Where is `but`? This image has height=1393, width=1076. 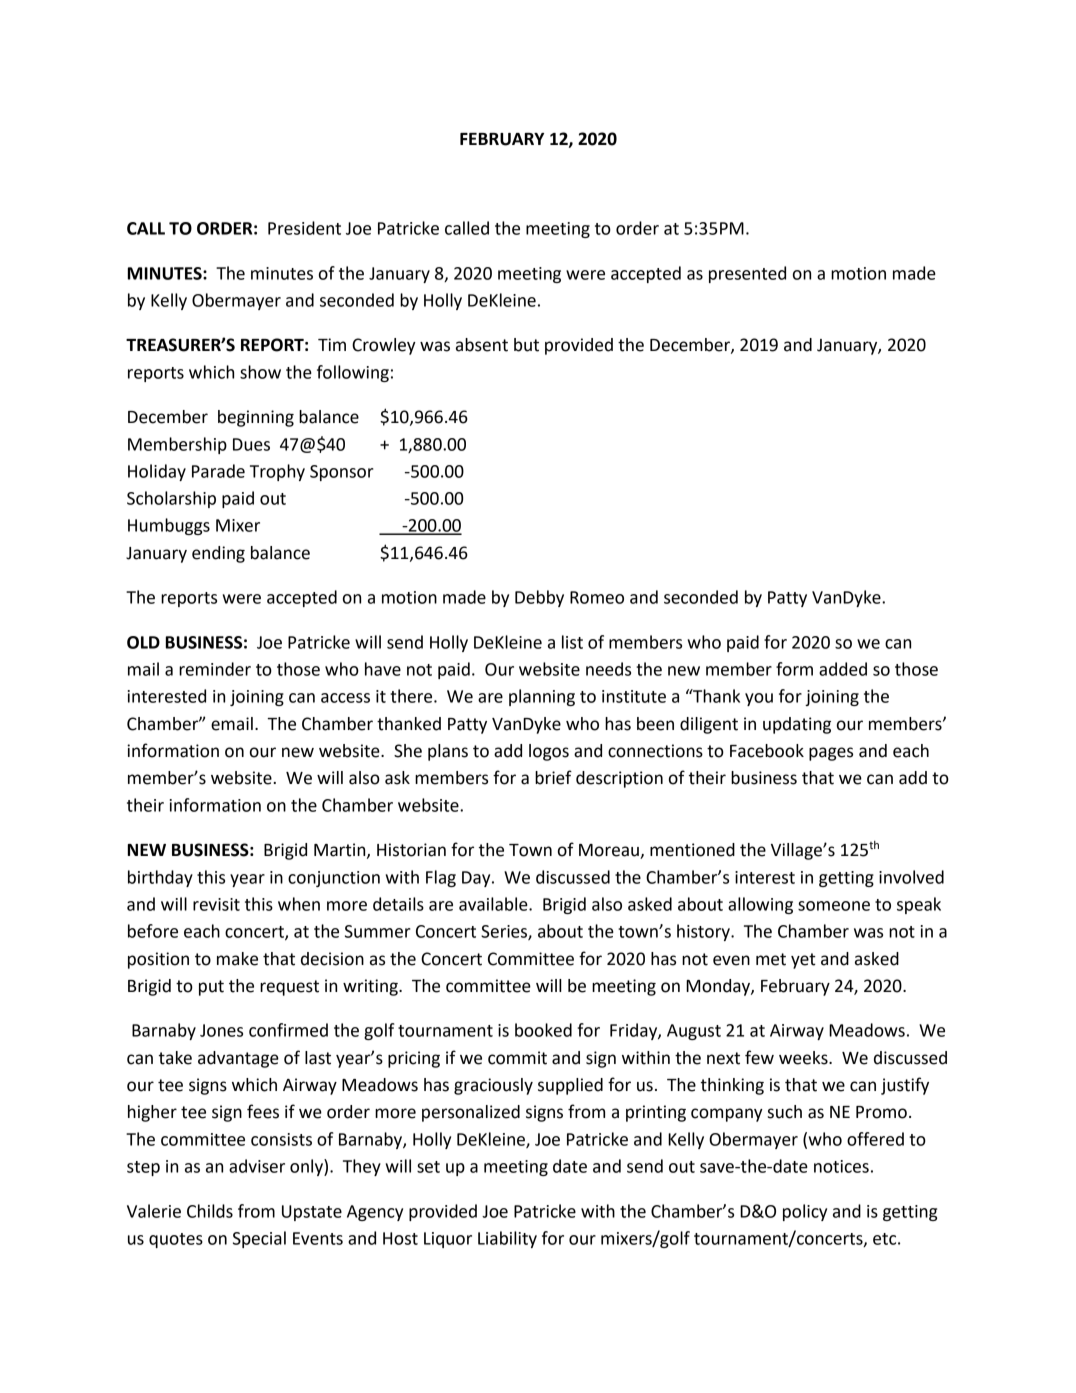 but is located at coordinates (526, 345).
